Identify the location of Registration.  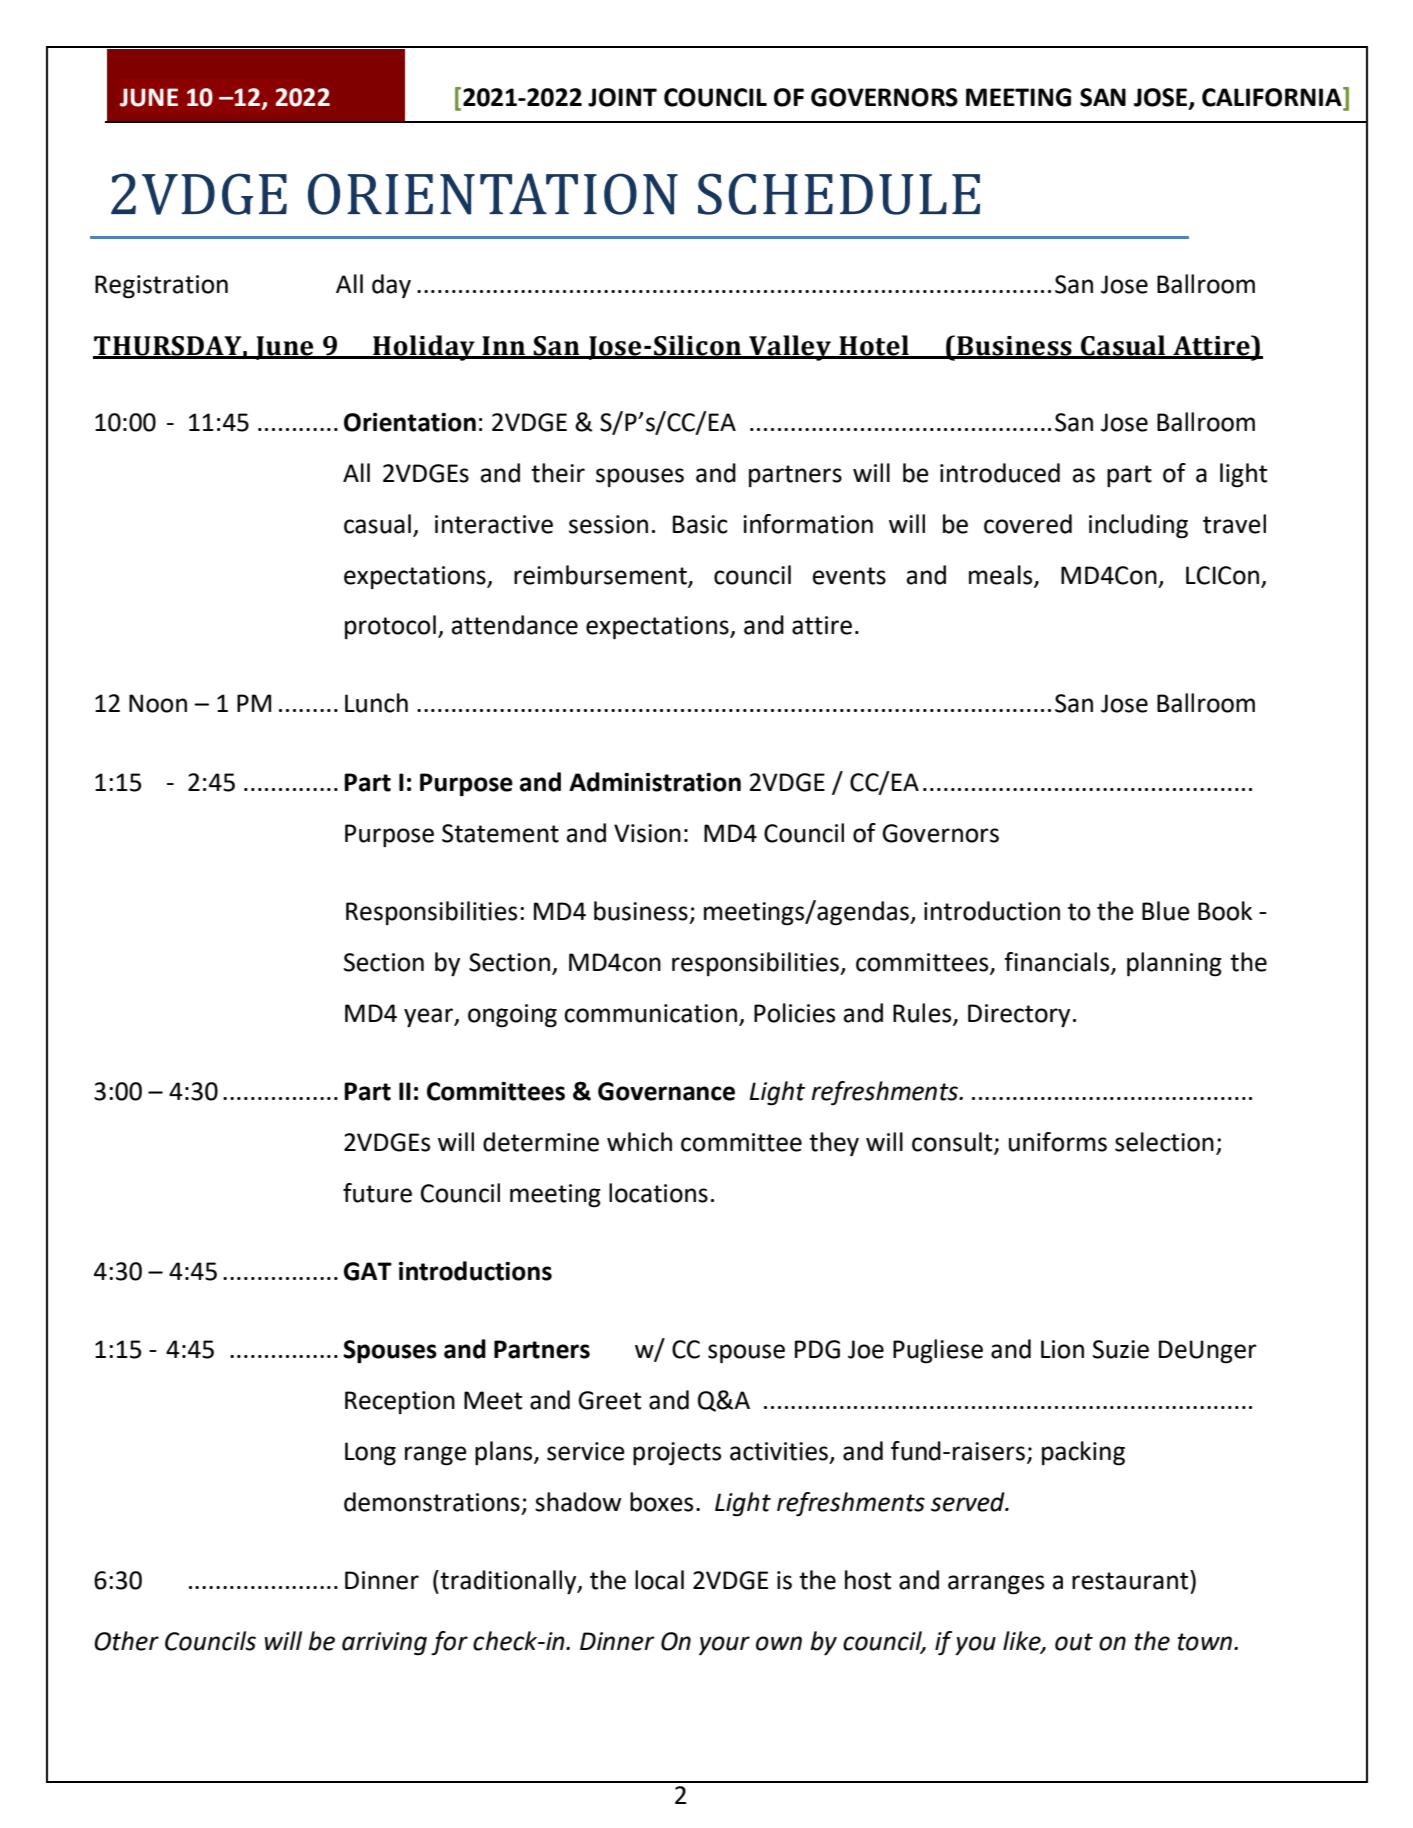
(161, 287).
